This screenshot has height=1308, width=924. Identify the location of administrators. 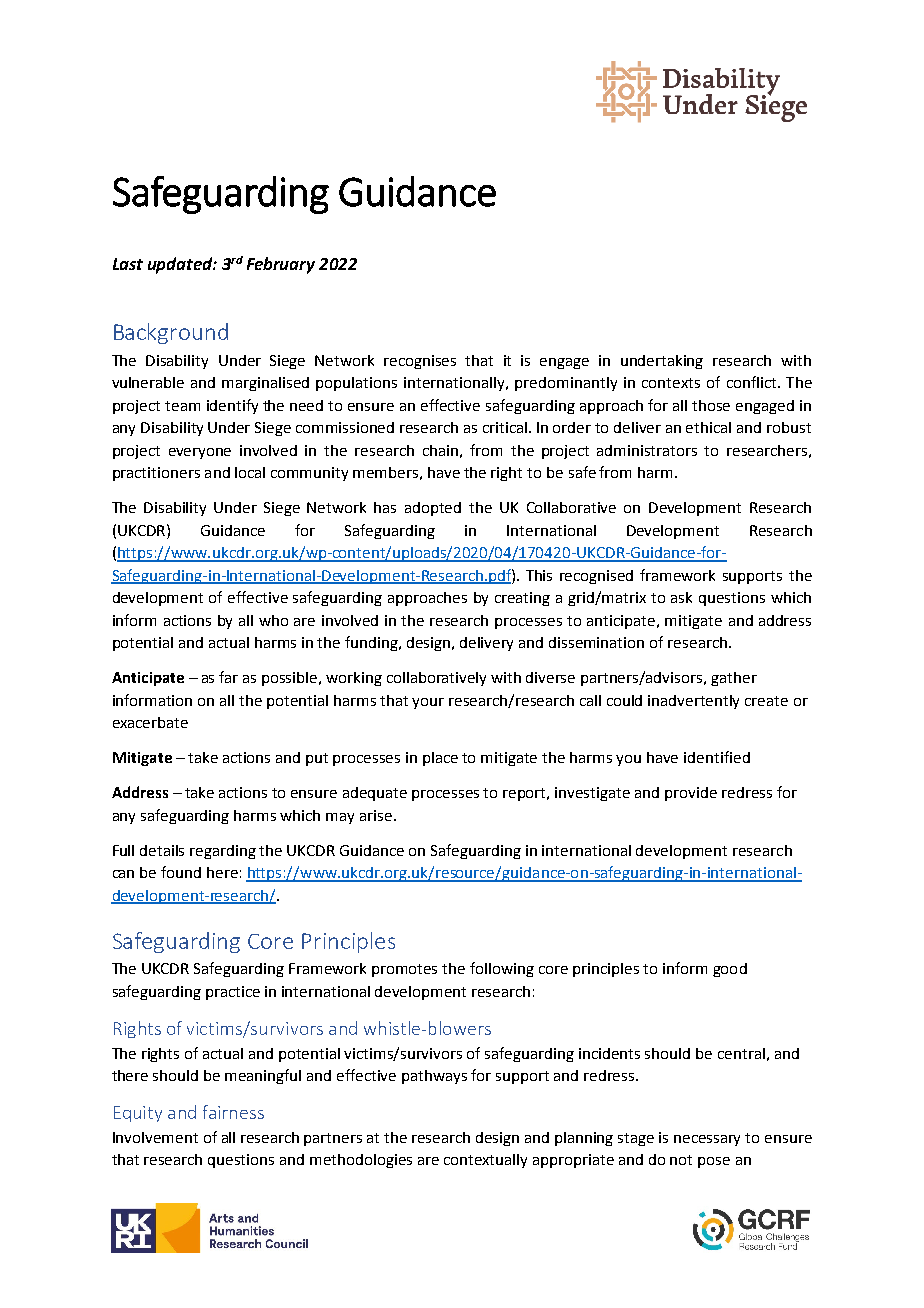
(647, 450).
